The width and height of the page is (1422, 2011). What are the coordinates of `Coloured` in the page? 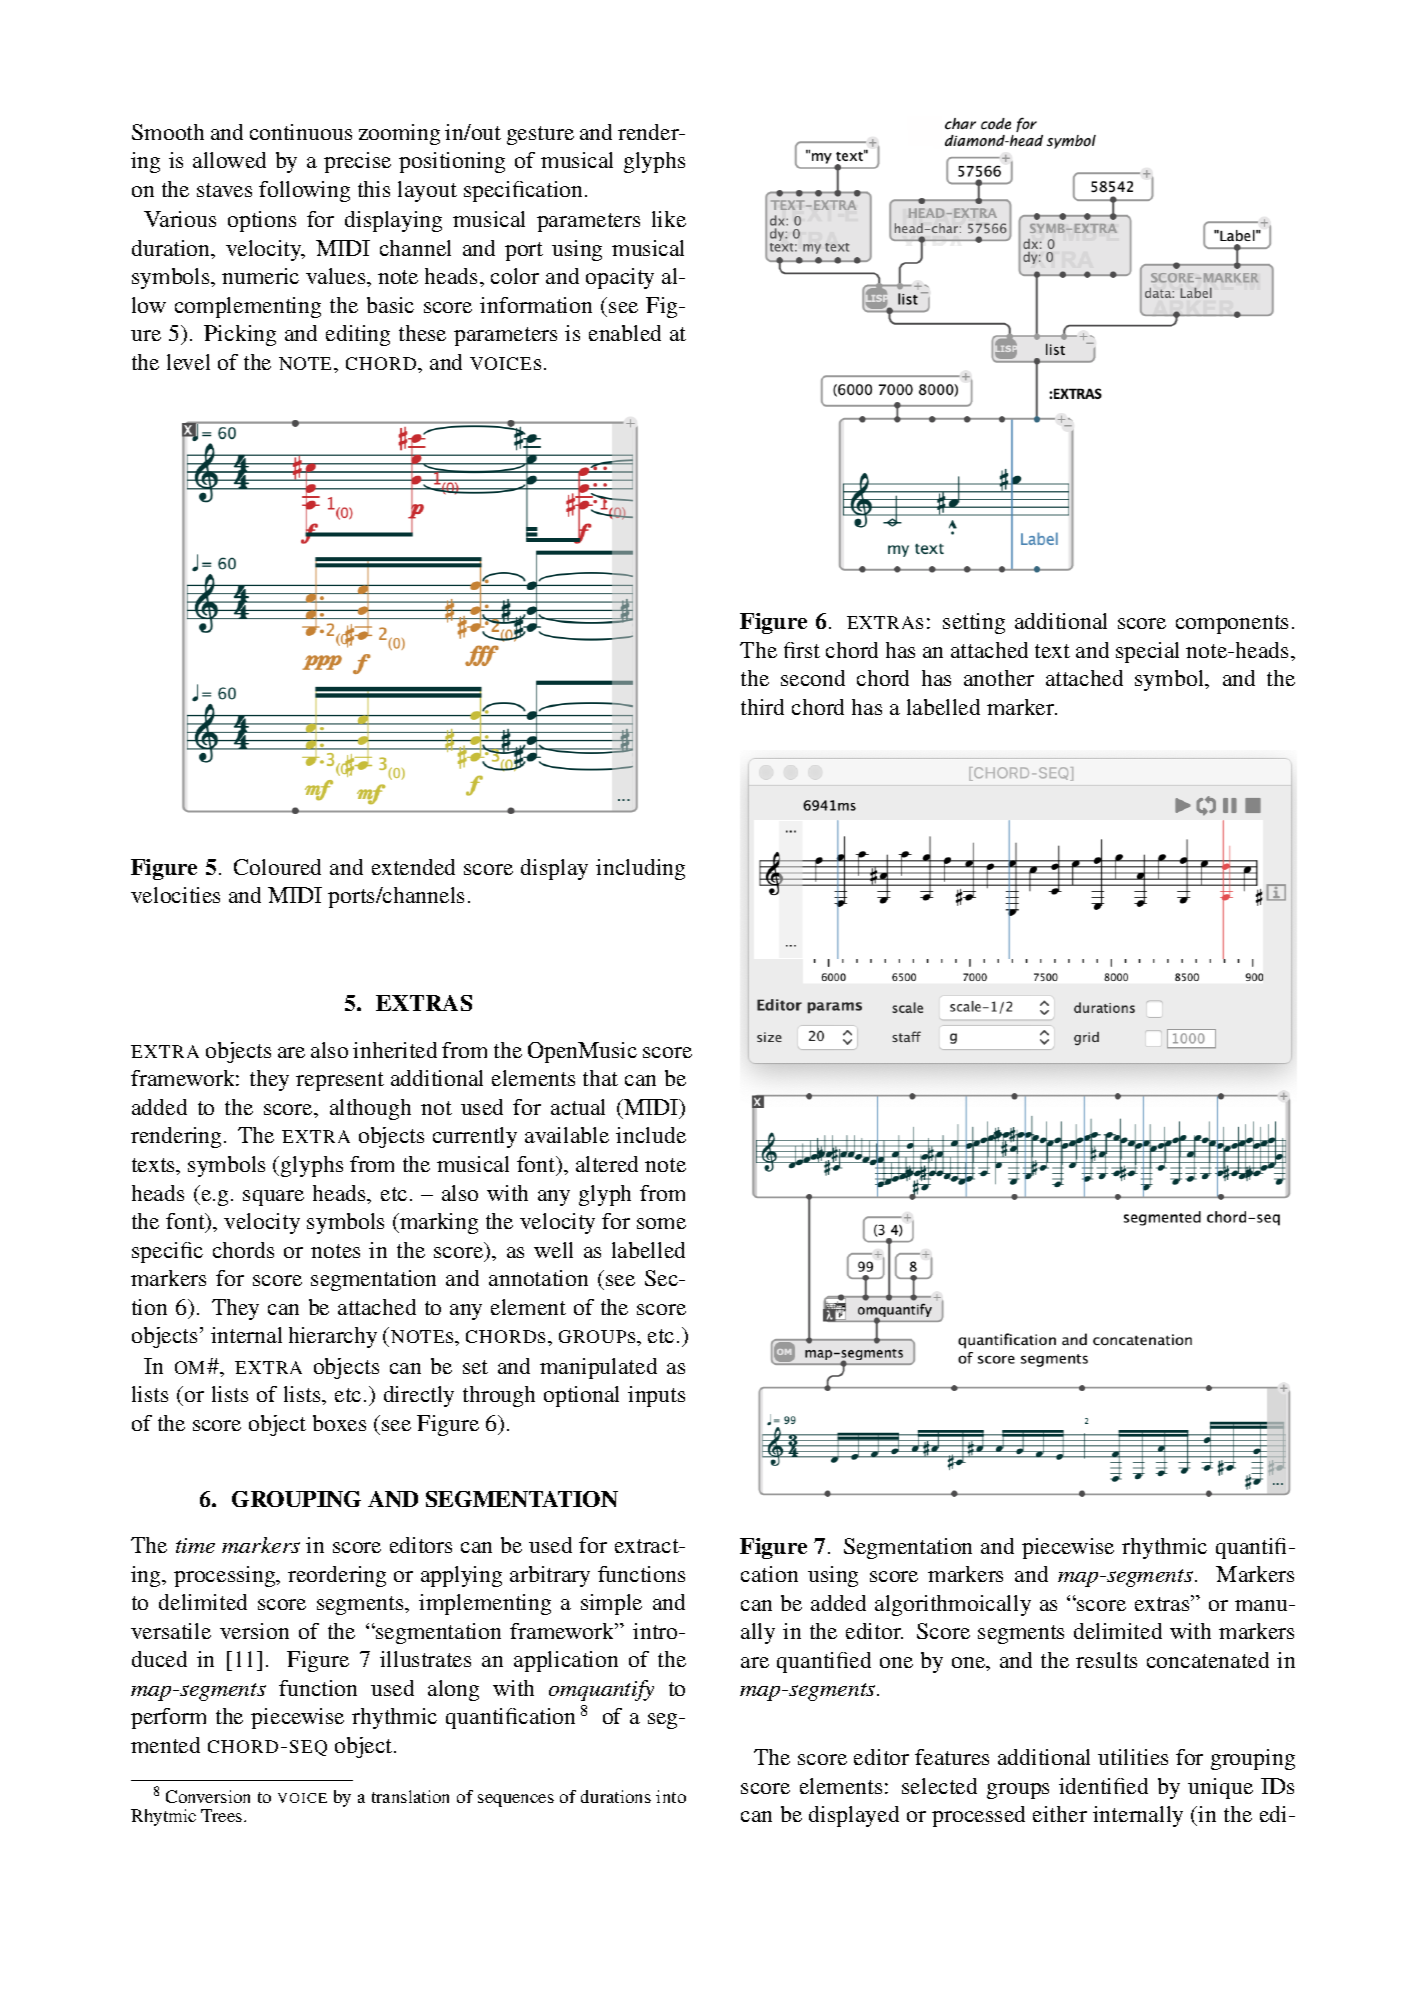 It's located at (277, 867).
